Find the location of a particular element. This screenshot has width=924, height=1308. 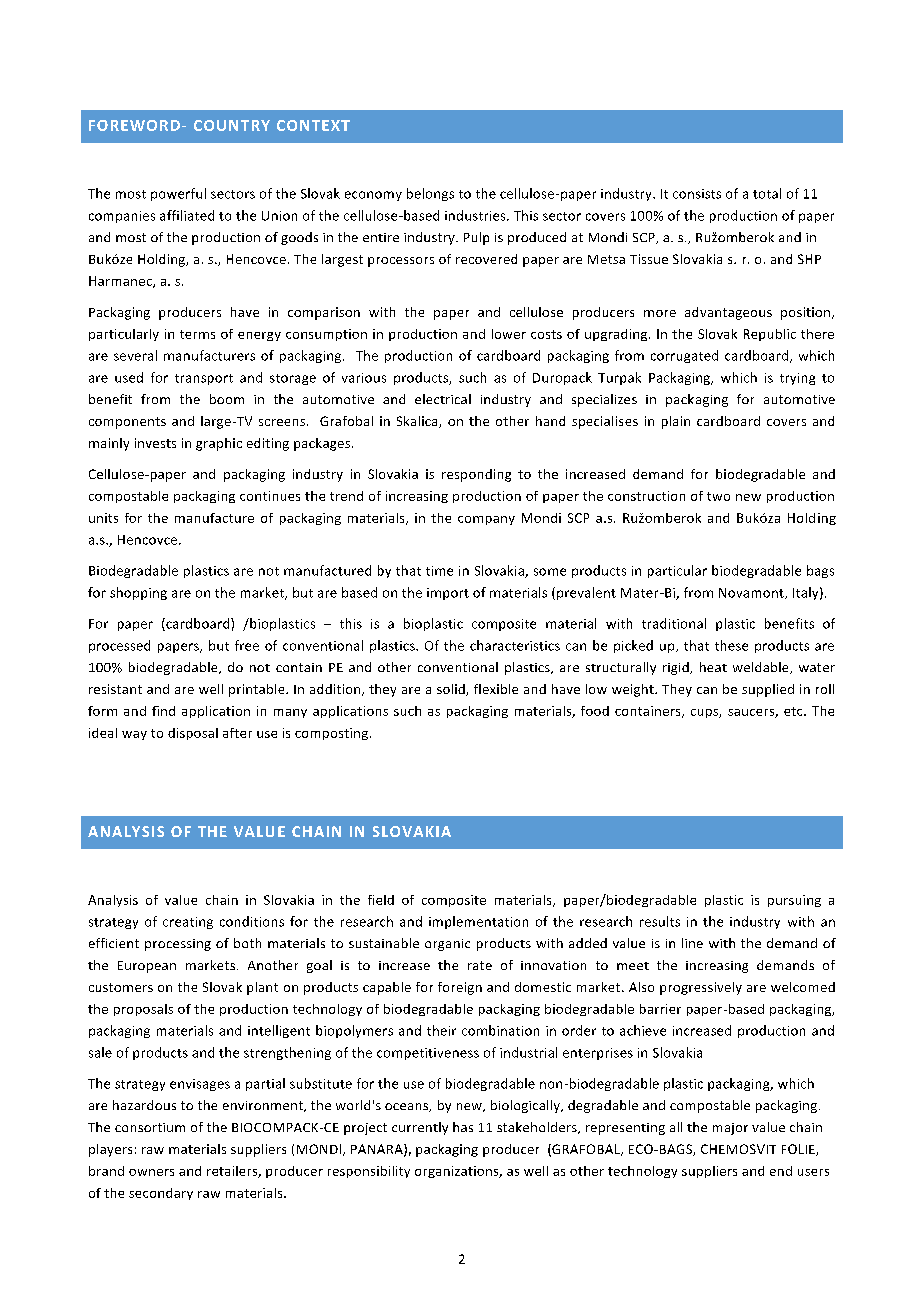

plain is located at coordinates (676, 422).
